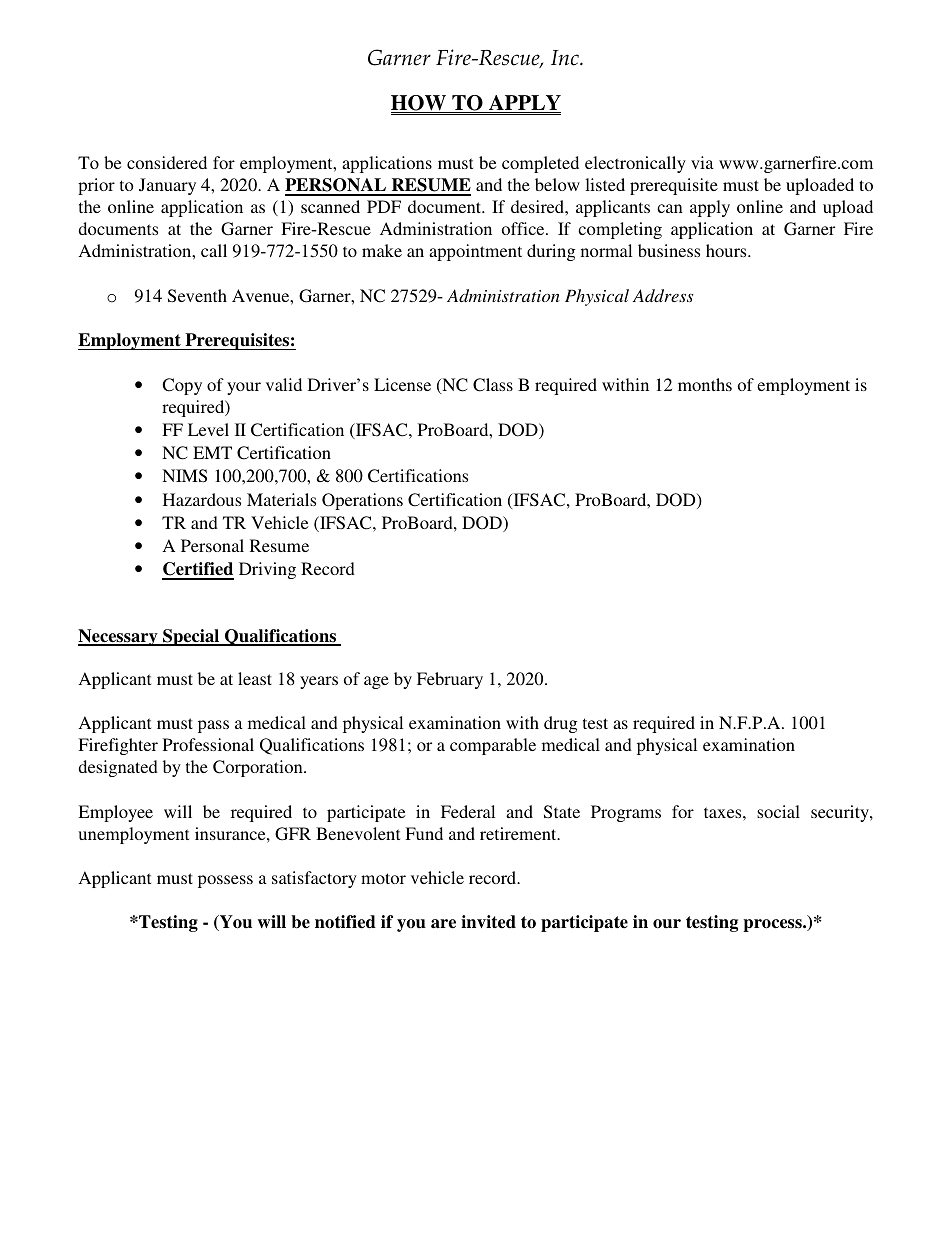 The height and width of the screenshot is (1233, 952). Describe the element at coordinates (167, 162) in the screenshot. I see `considered` at that location.
